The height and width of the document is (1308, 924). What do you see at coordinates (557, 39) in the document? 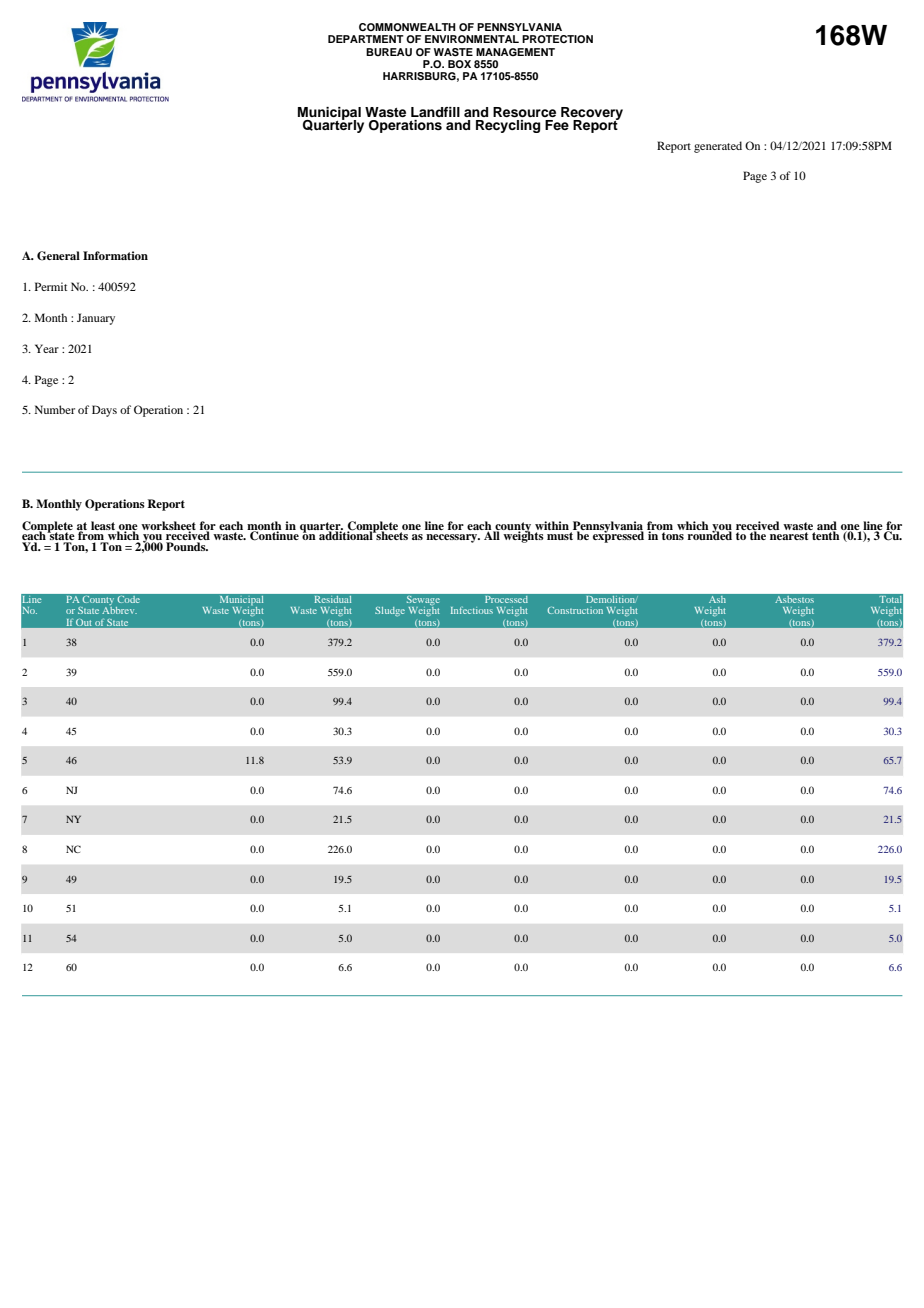
I see `PROTECTION` at bounding box center [557, 39].
